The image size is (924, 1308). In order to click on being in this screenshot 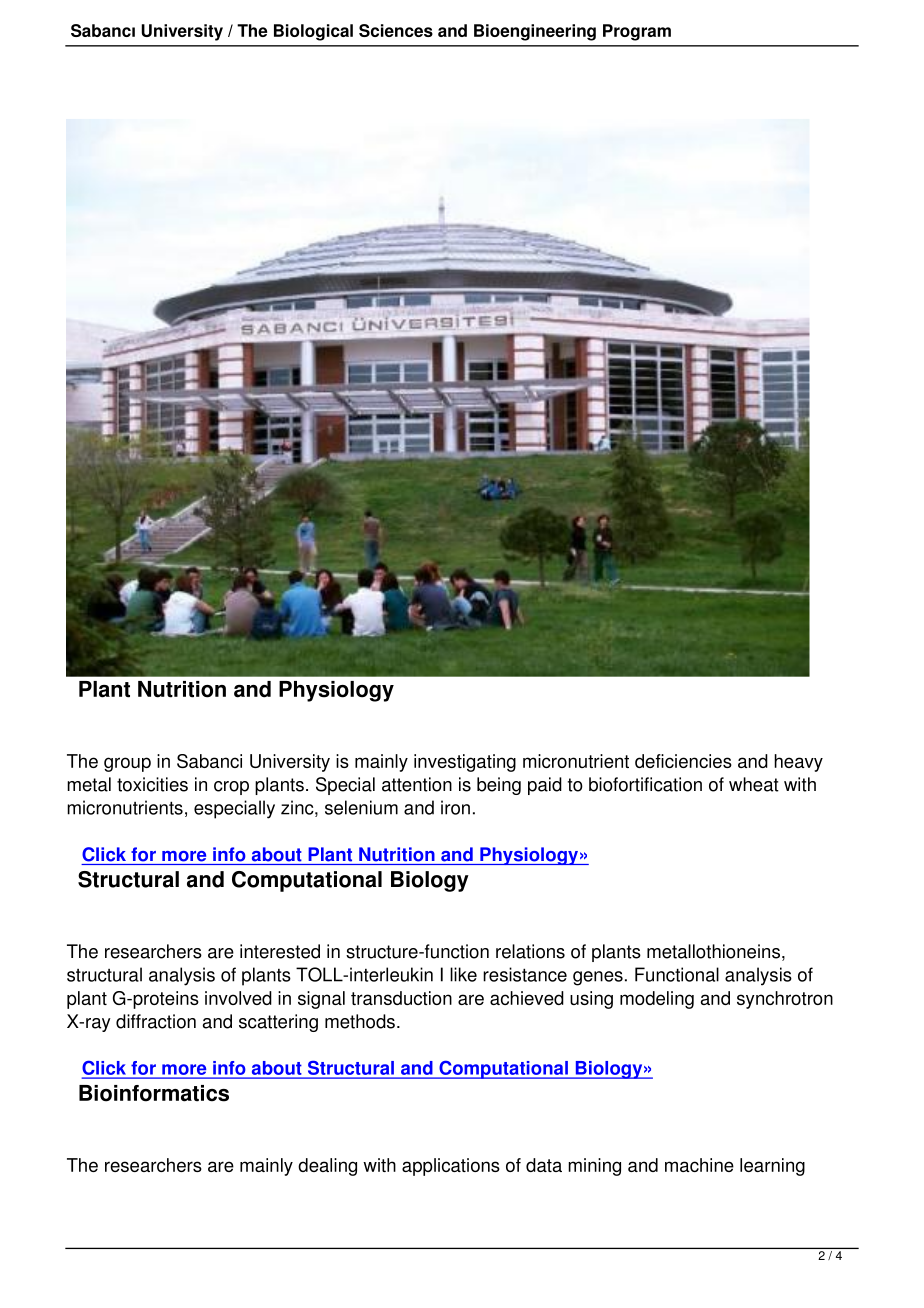, I will do `click(499, 786)`.
